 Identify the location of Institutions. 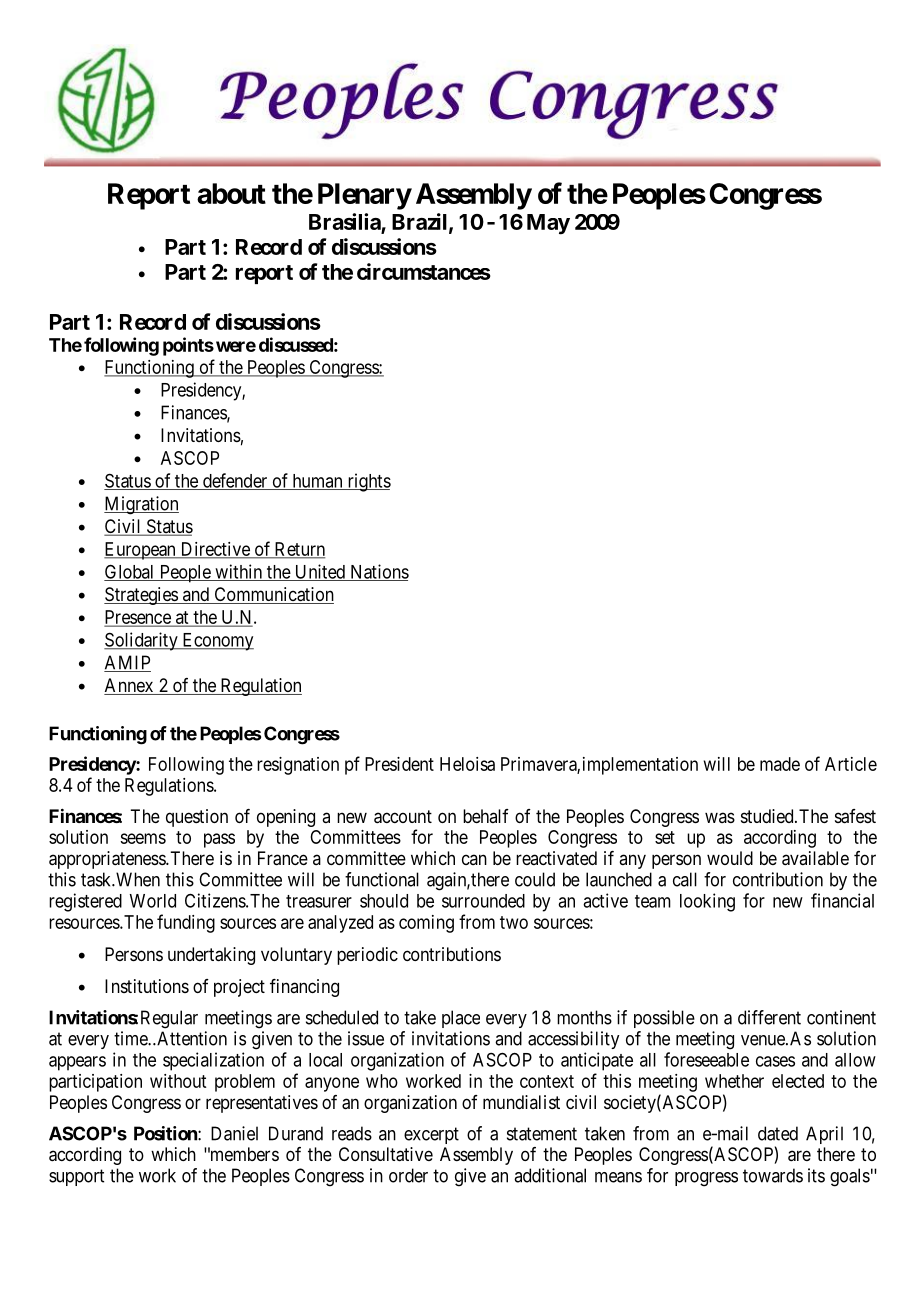
(147, 986).
